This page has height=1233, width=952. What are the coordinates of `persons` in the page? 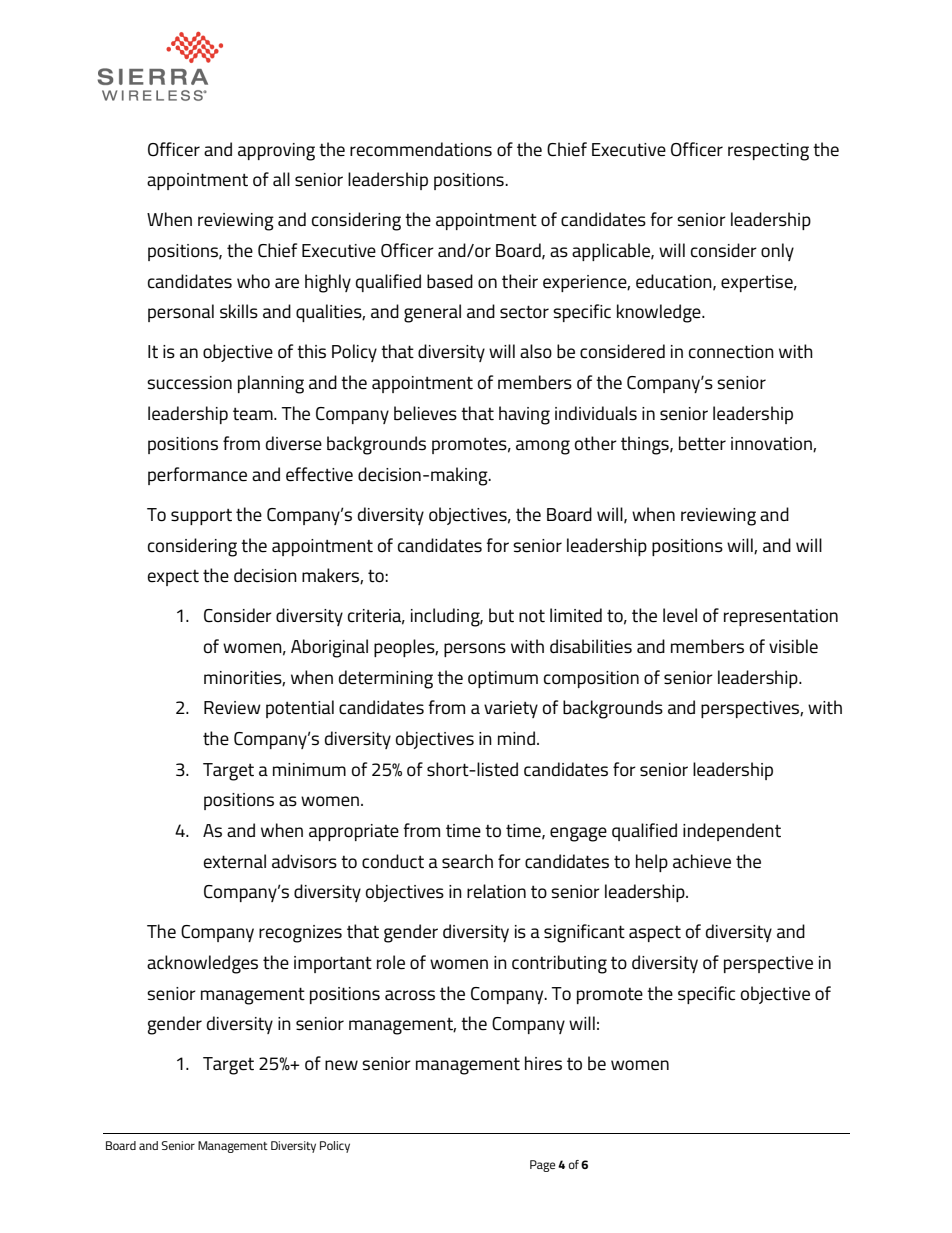 It's located at (475, 650).
